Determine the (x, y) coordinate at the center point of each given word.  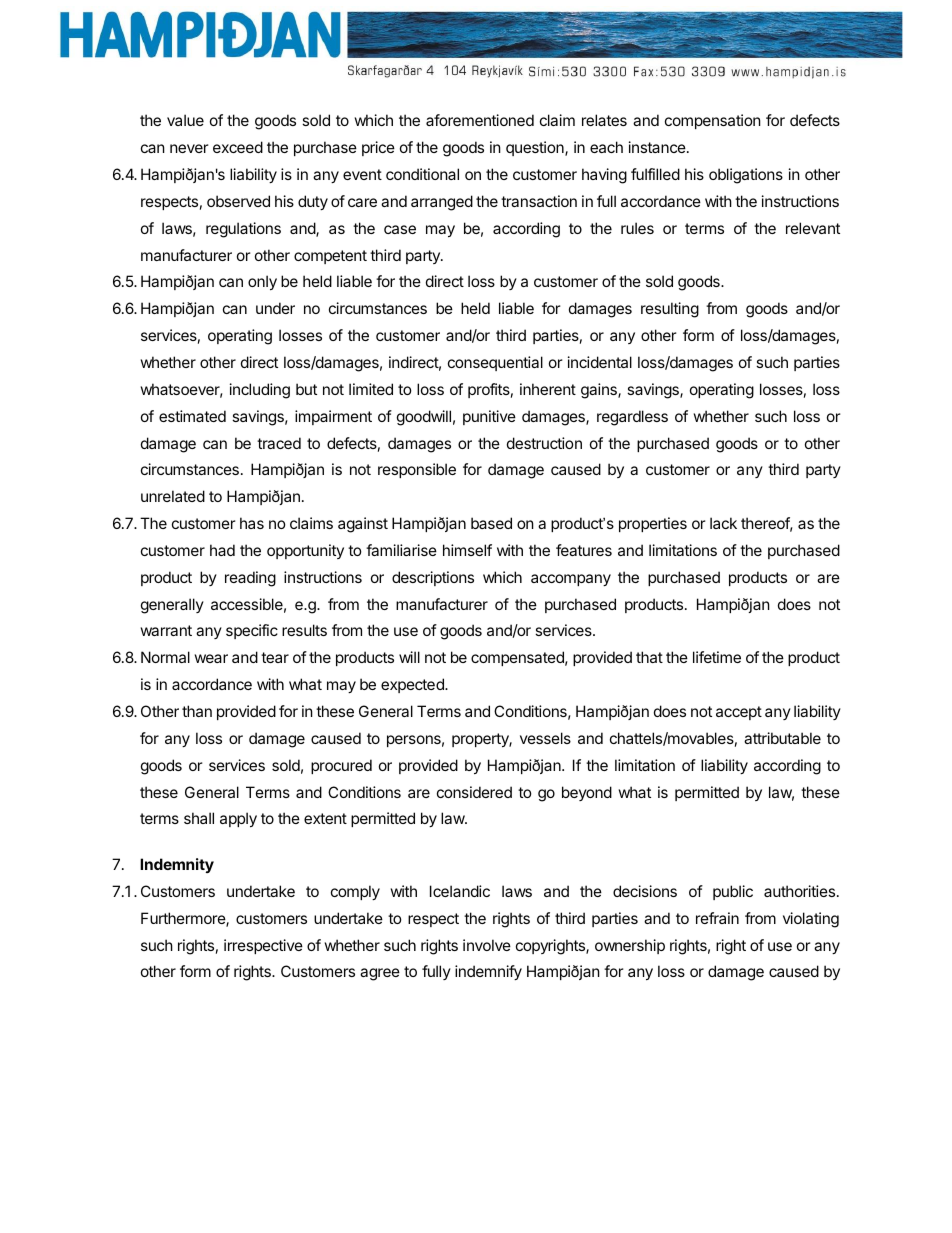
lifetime (717, 657)
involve (487, 945)
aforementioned (480, 120)
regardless (632, 418)
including (260, 391)
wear (211, 658)
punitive (489, 417)
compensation (713, 121)
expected (413, 685)
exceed (238, 147)
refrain (717, 918)
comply (355, 892)
